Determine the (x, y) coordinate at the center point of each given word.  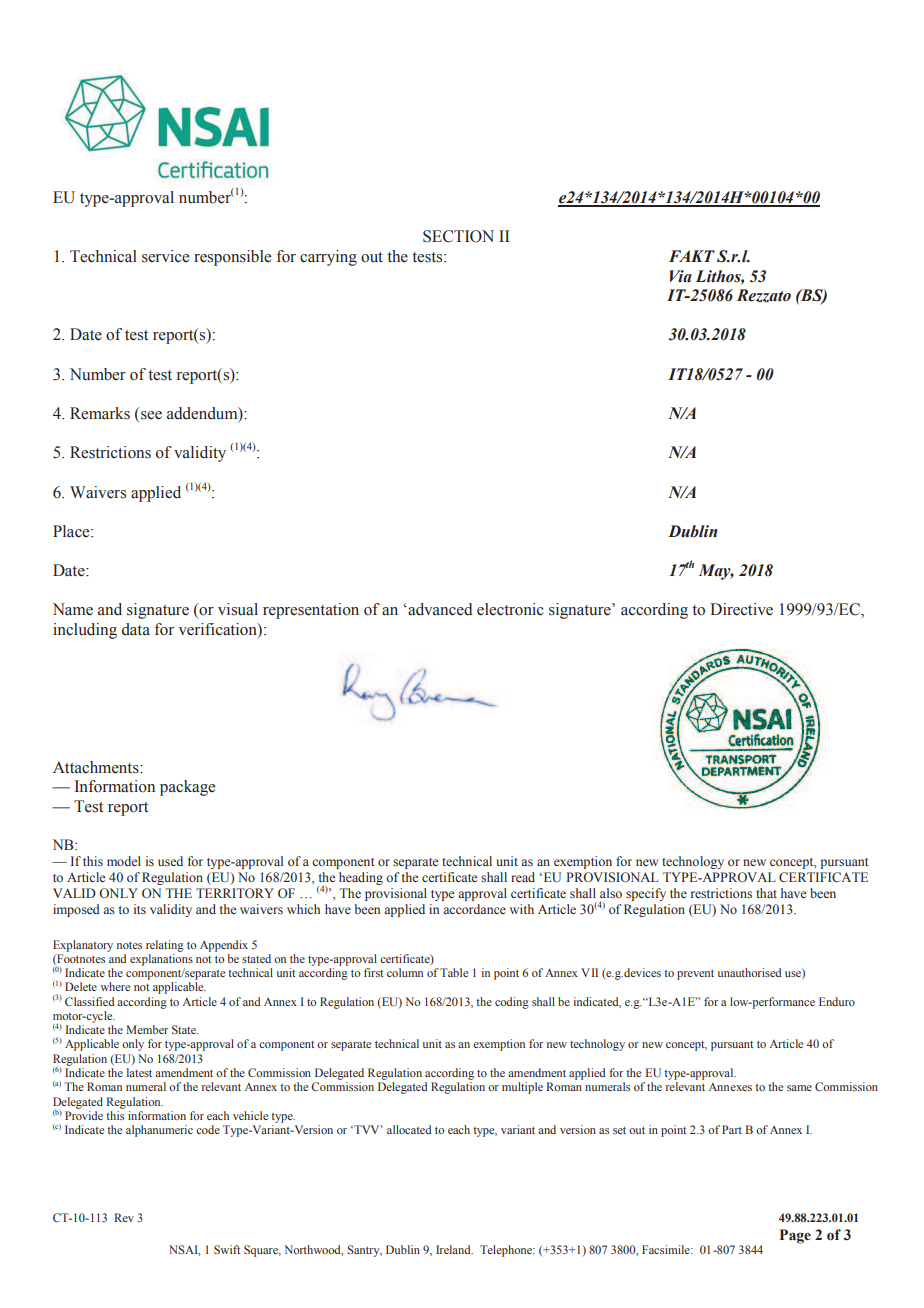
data (136, 629)
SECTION (458, 236)
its (140, 909)
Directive (741, 609)
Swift (227, 1249)
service (165, 256)
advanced (439, 609)
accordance (474, 909)
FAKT (692, 256)
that (766, 893)
